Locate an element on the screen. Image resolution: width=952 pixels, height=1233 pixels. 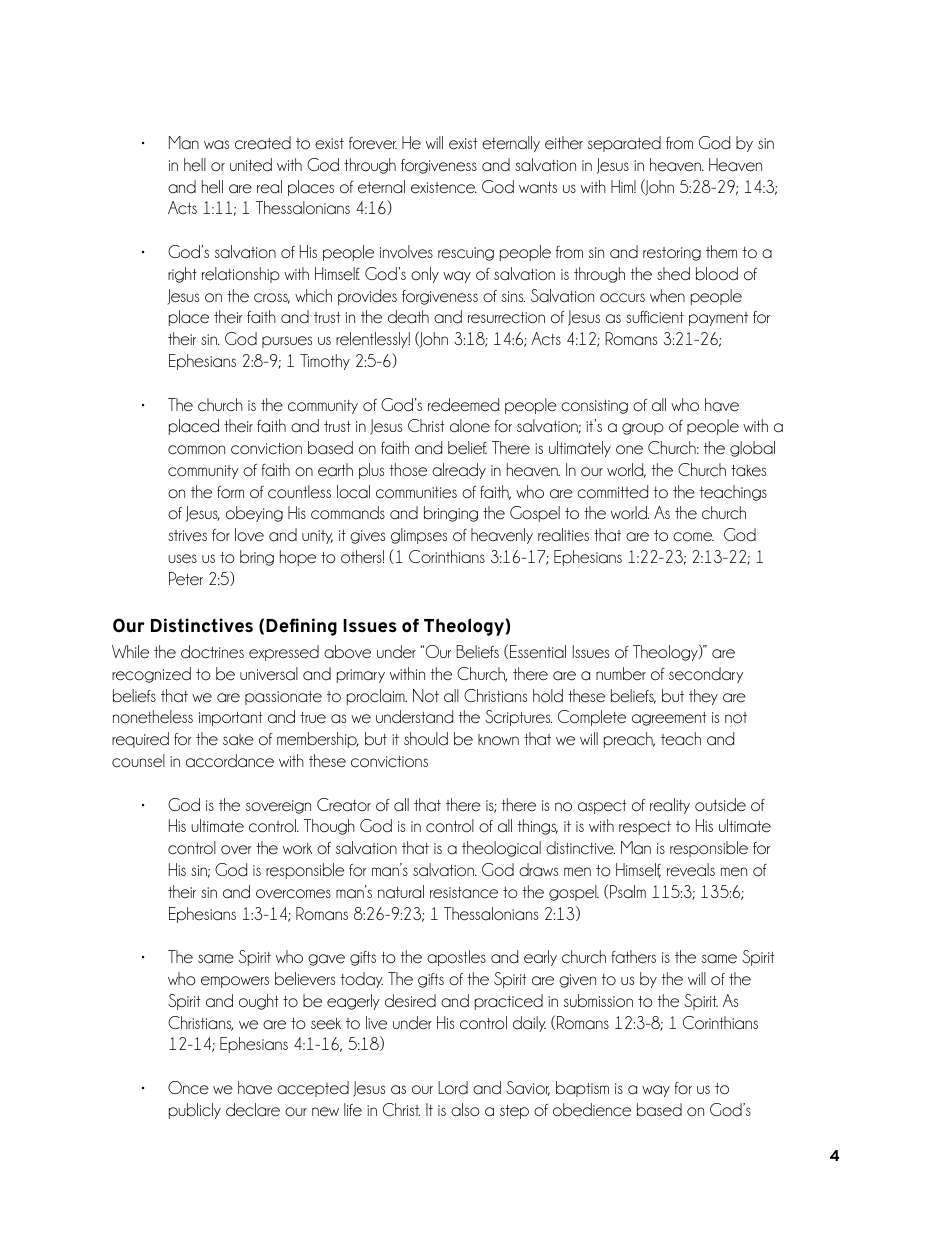
Lord is located at coordinates (453, 1088).
